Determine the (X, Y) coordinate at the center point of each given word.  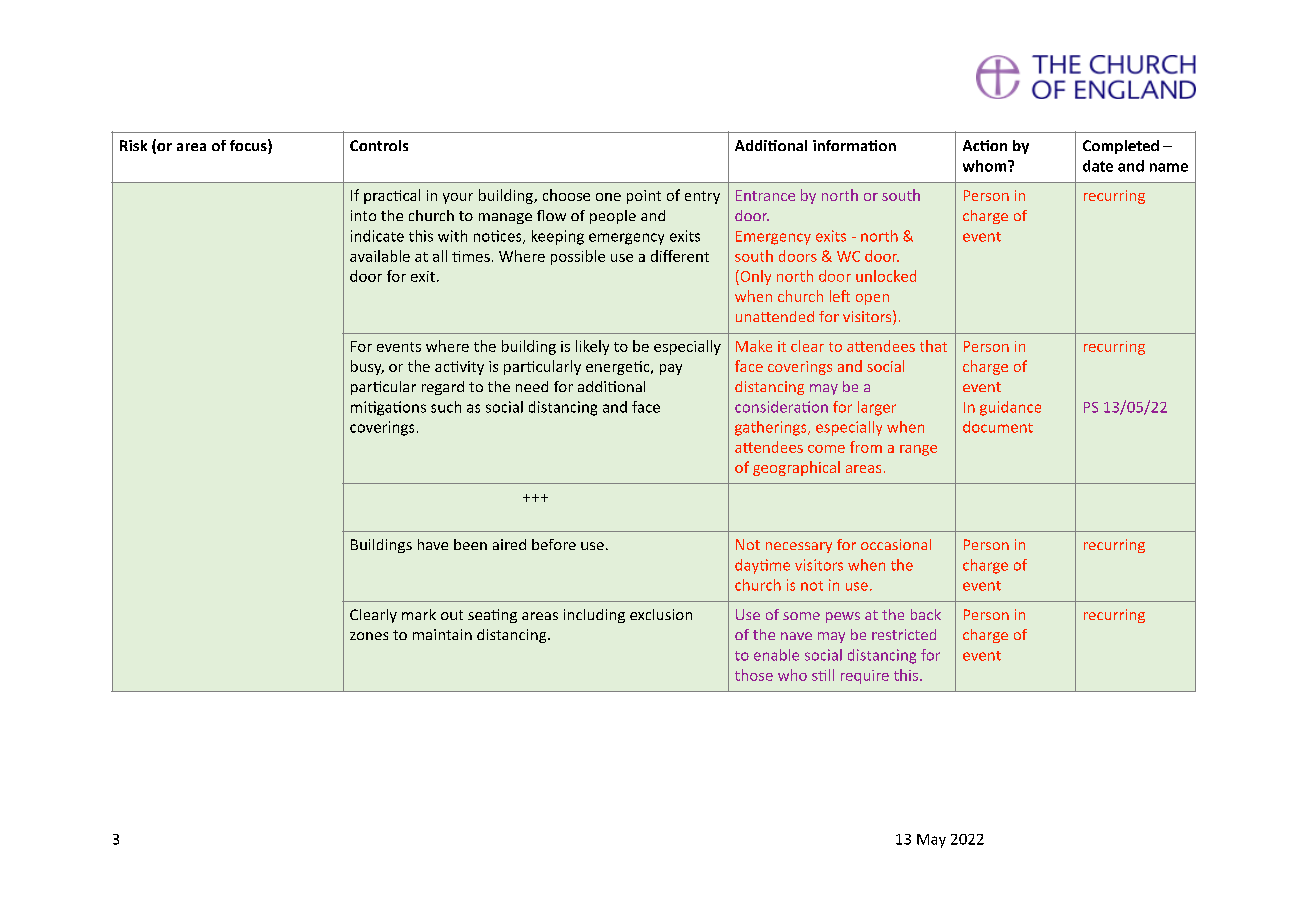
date (1098, 166)
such (446, 407)
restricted (904, 634)
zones (369, 636)
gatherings (772, 428)
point (644, 197)
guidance (1010, 408)
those (754, 675)
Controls (379, 145)
